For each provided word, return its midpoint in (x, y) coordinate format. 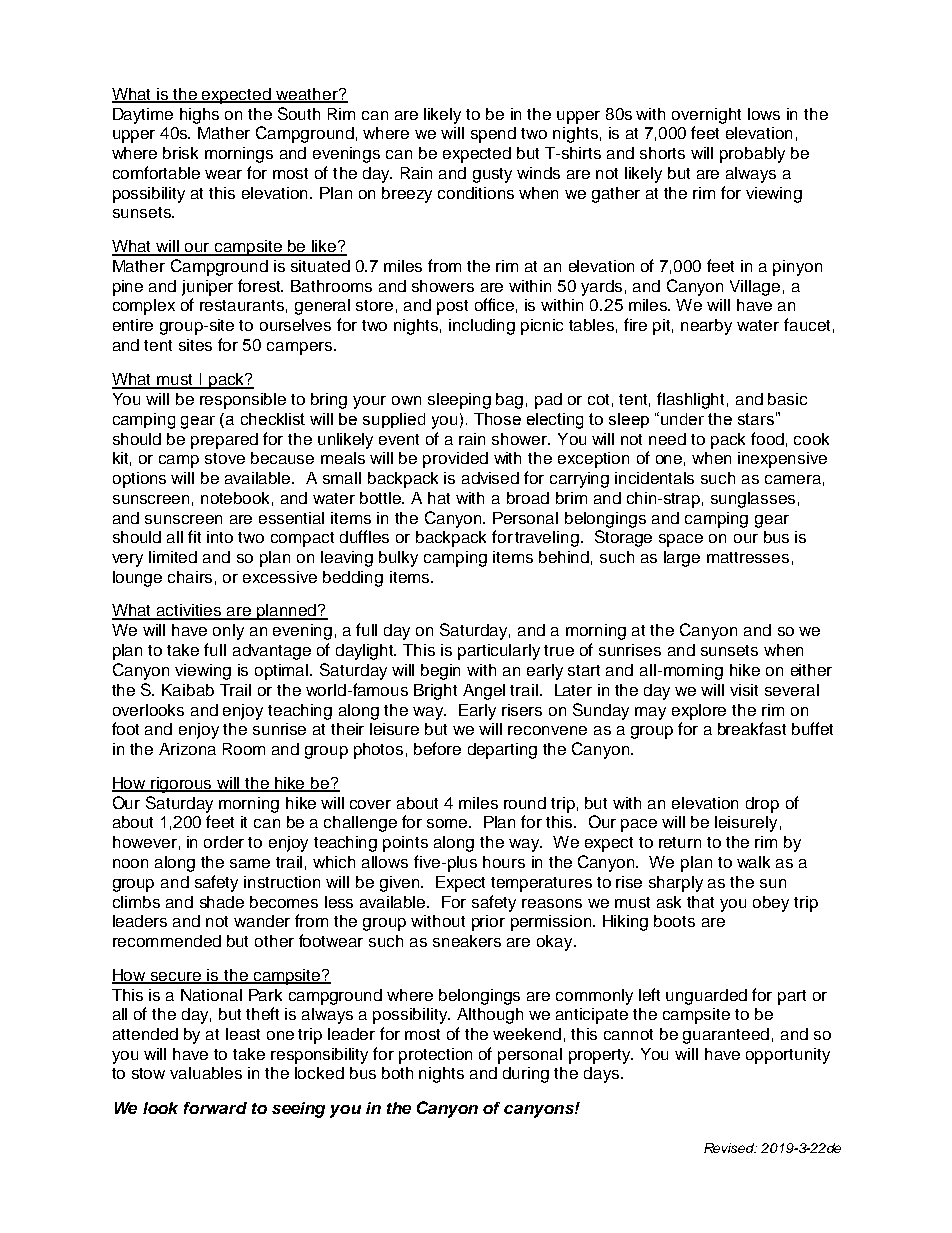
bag (509, 401)
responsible (243, 401)
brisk (180, 153)
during (526, 1075)
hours (504, 862)
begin (440, 672)
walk (753, 862)
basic (787, 399)
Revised (730, 1148)
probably (752, 155)
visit (744, 690)
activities (189, 611)
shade (222, 902)
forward (215, 1108)
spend (493, 135)
